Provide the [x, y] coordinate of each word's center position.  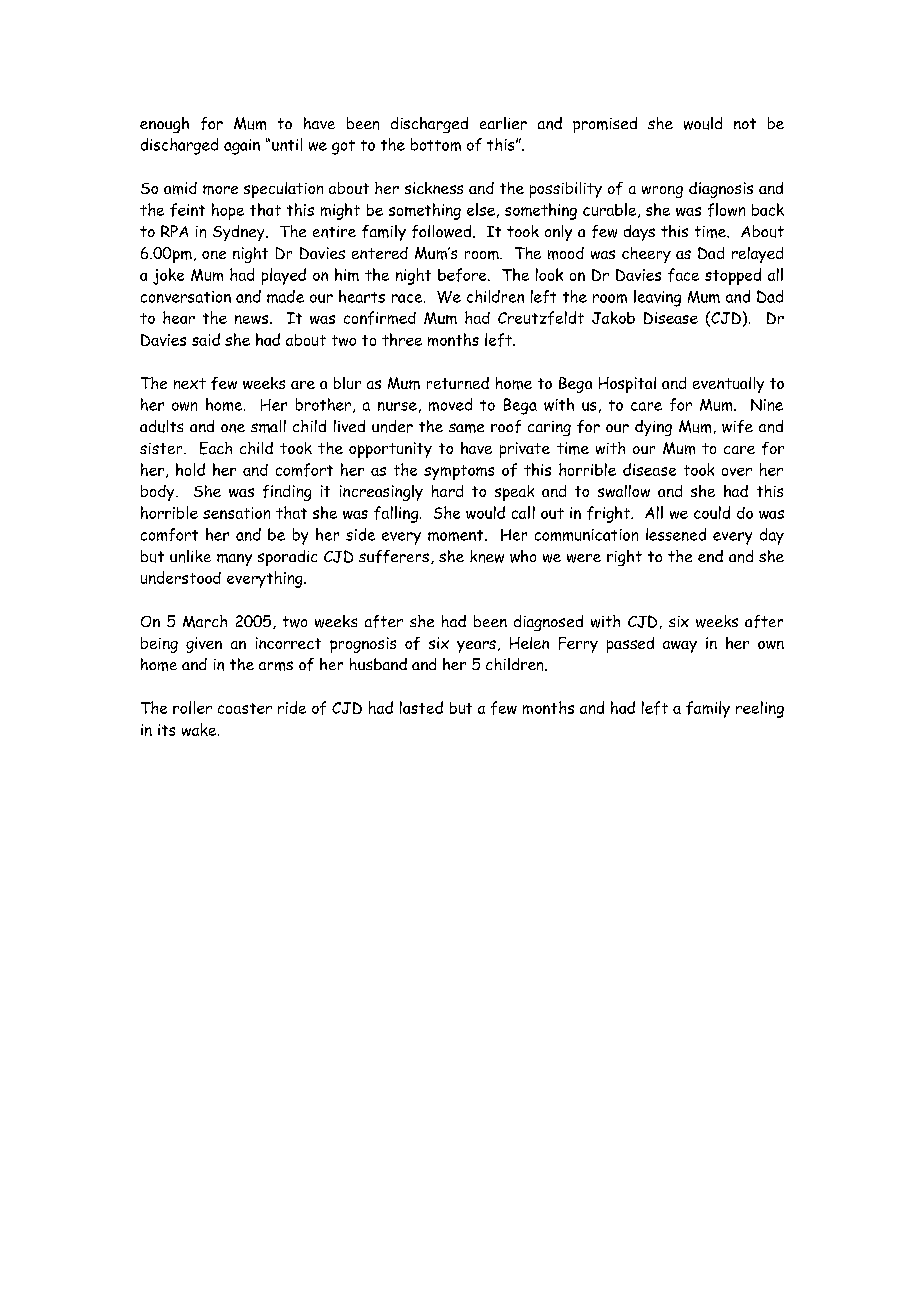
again [242, 147]
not [745, 123]
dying [653, 428]
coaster [245, 708]
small [268, 426]
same [466, 428]
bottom [436, 144]
